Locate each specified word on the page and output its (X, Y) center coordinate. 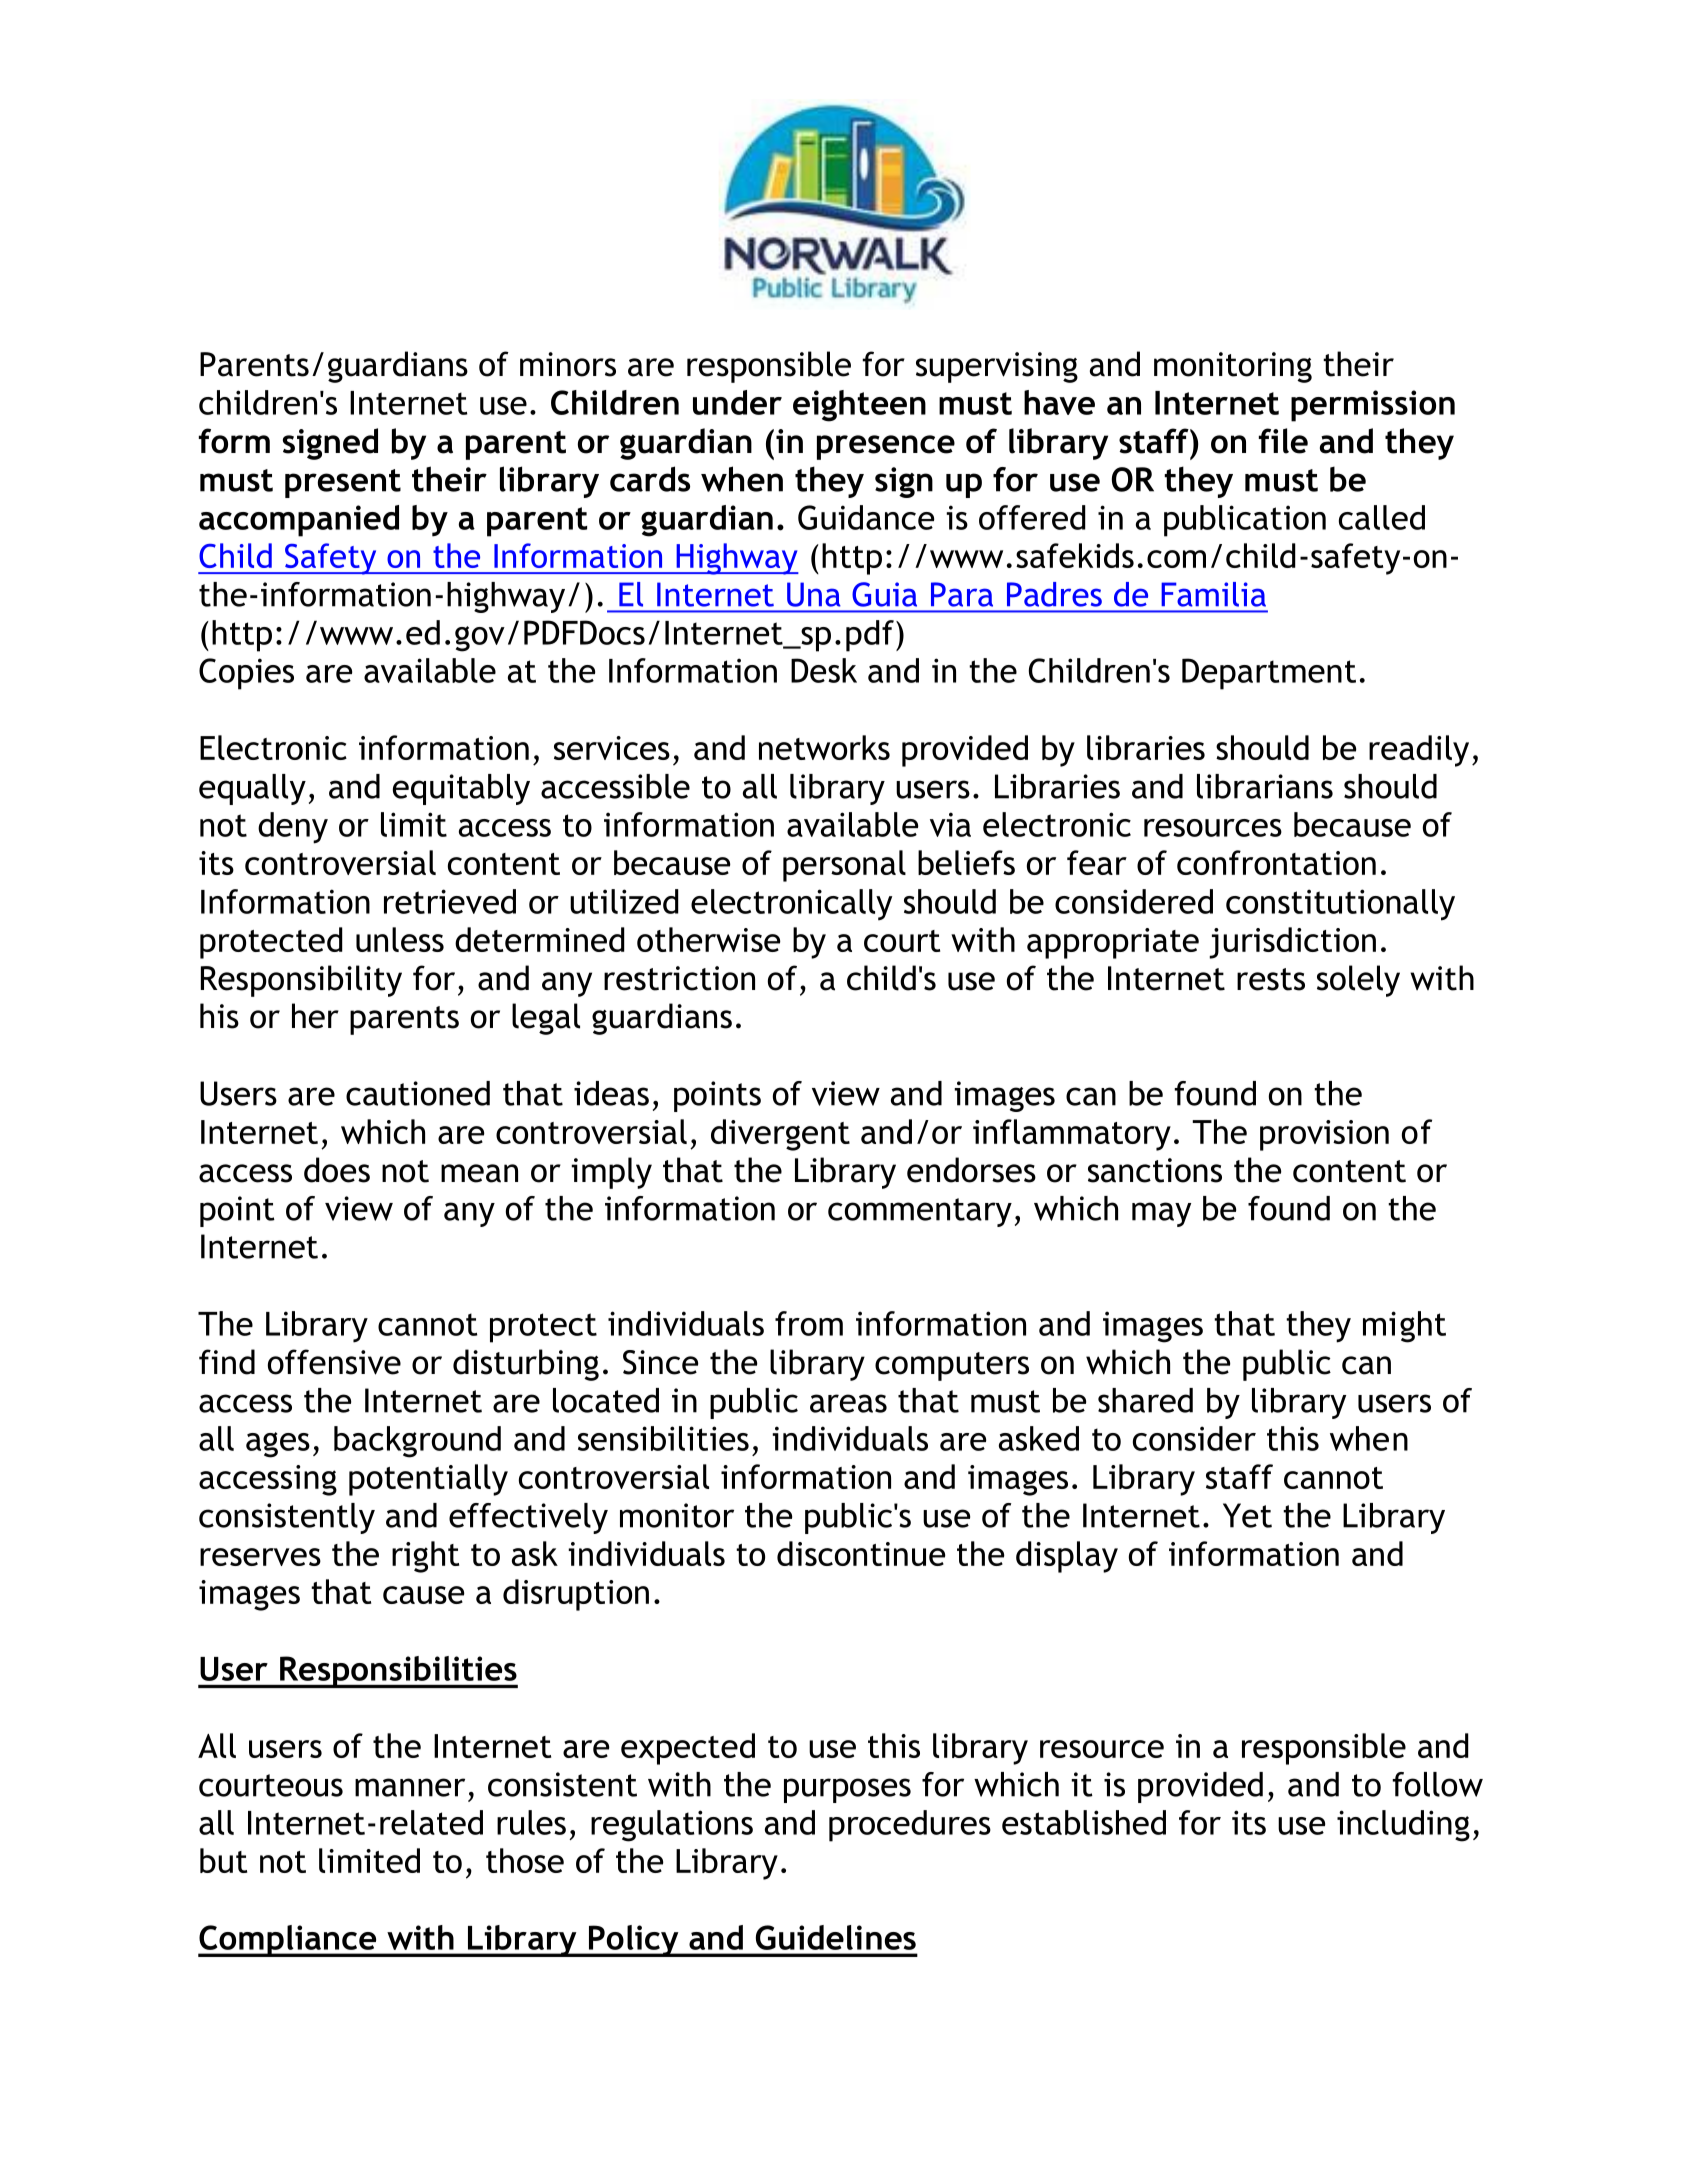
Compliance (288, 1941)
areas (848, 1403)
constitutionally (1340, 905)
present (343, 483)
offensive (334, 1362)
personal (844, 866)
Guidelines (836, 1937)
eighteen (859, 406)
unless (400, 939)
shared (1145, 1400)
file (1283, 441)
